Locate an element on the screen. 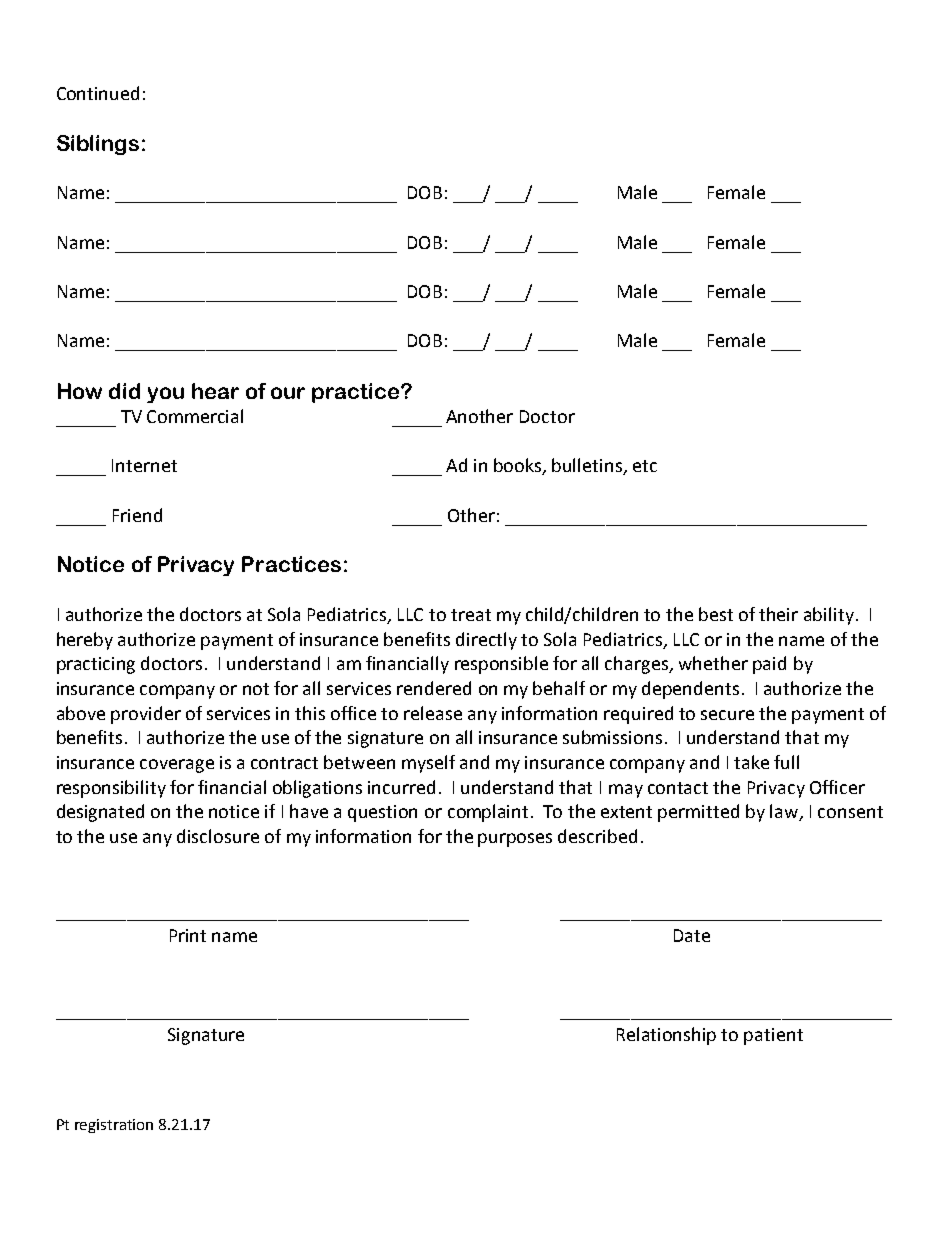 Image resolution: width=952 pixels, height=1233 pixels. registration is located at coordinates (114, 1126).
